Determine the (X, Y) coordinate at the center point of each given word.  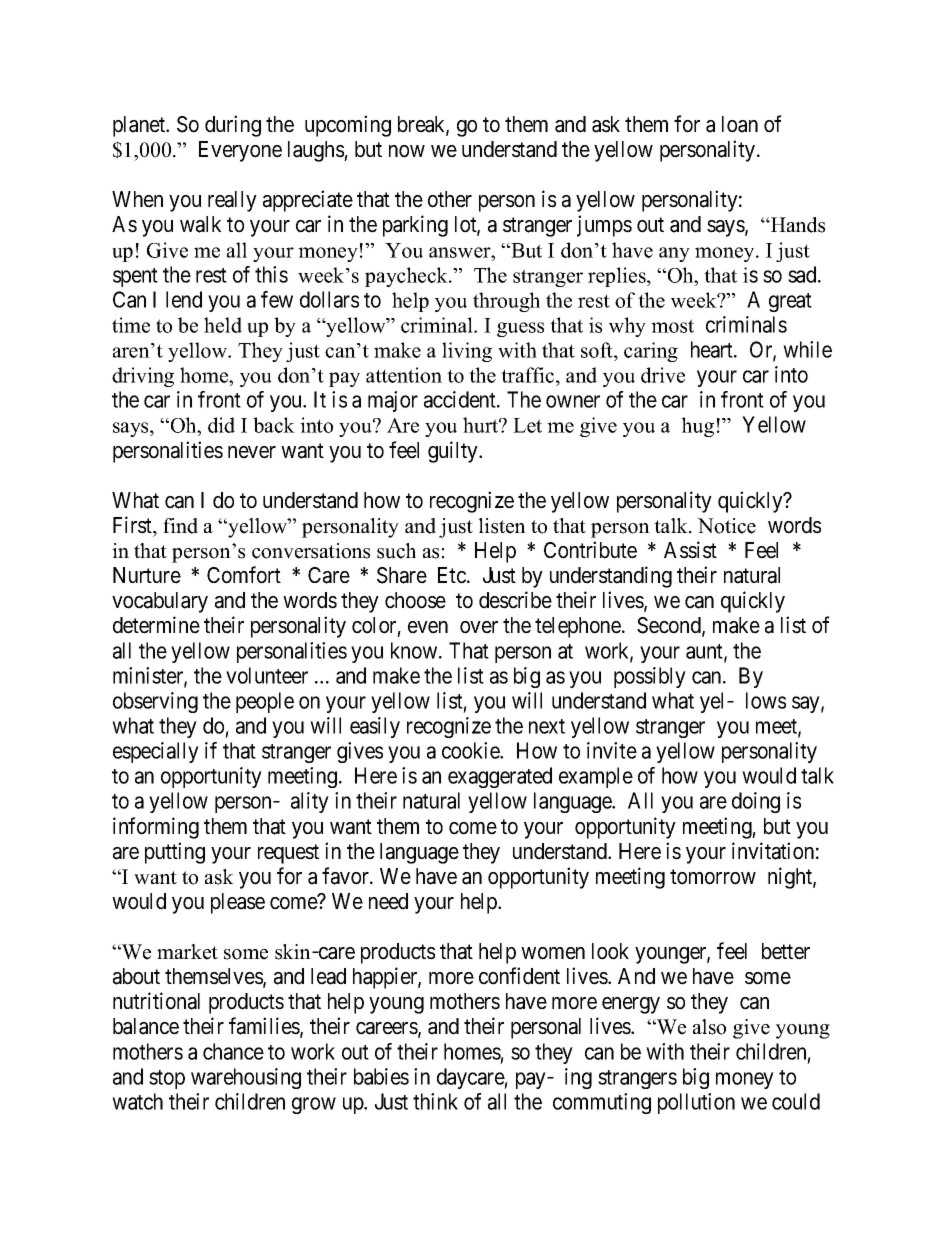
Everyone (240, 151)
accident (461, 399)
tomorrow (713, 877)
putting (175, 853)
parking (415, 226)
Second (670, 626)
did (221, 425)
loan (740, 124)
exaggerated (500, 777)
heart (713, 349)
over (479, 627)
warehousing (246, 1078)
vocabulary (160, 602)
